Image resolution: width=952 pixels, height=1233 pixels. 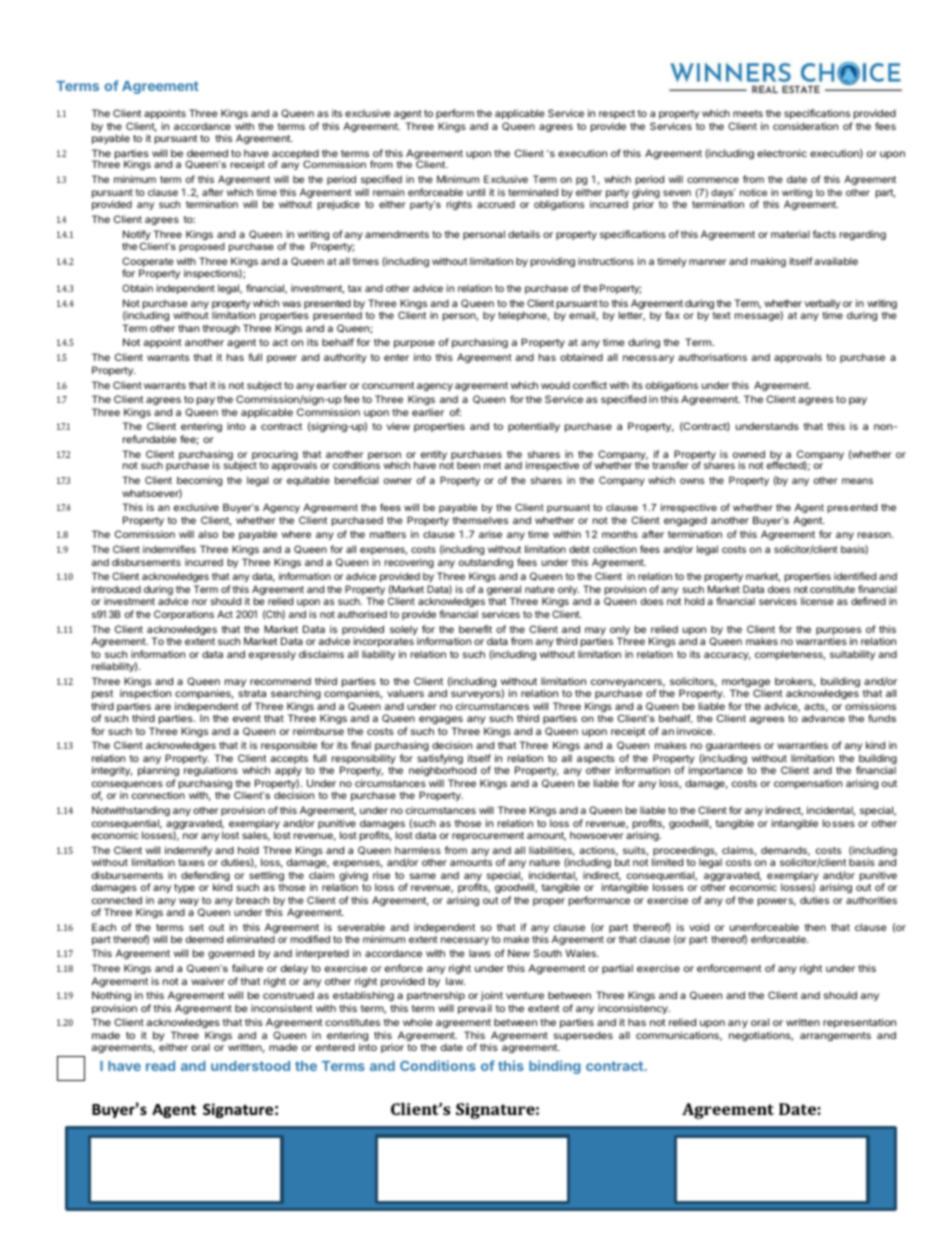 I want to click on than, so click(x=188, y=328).
